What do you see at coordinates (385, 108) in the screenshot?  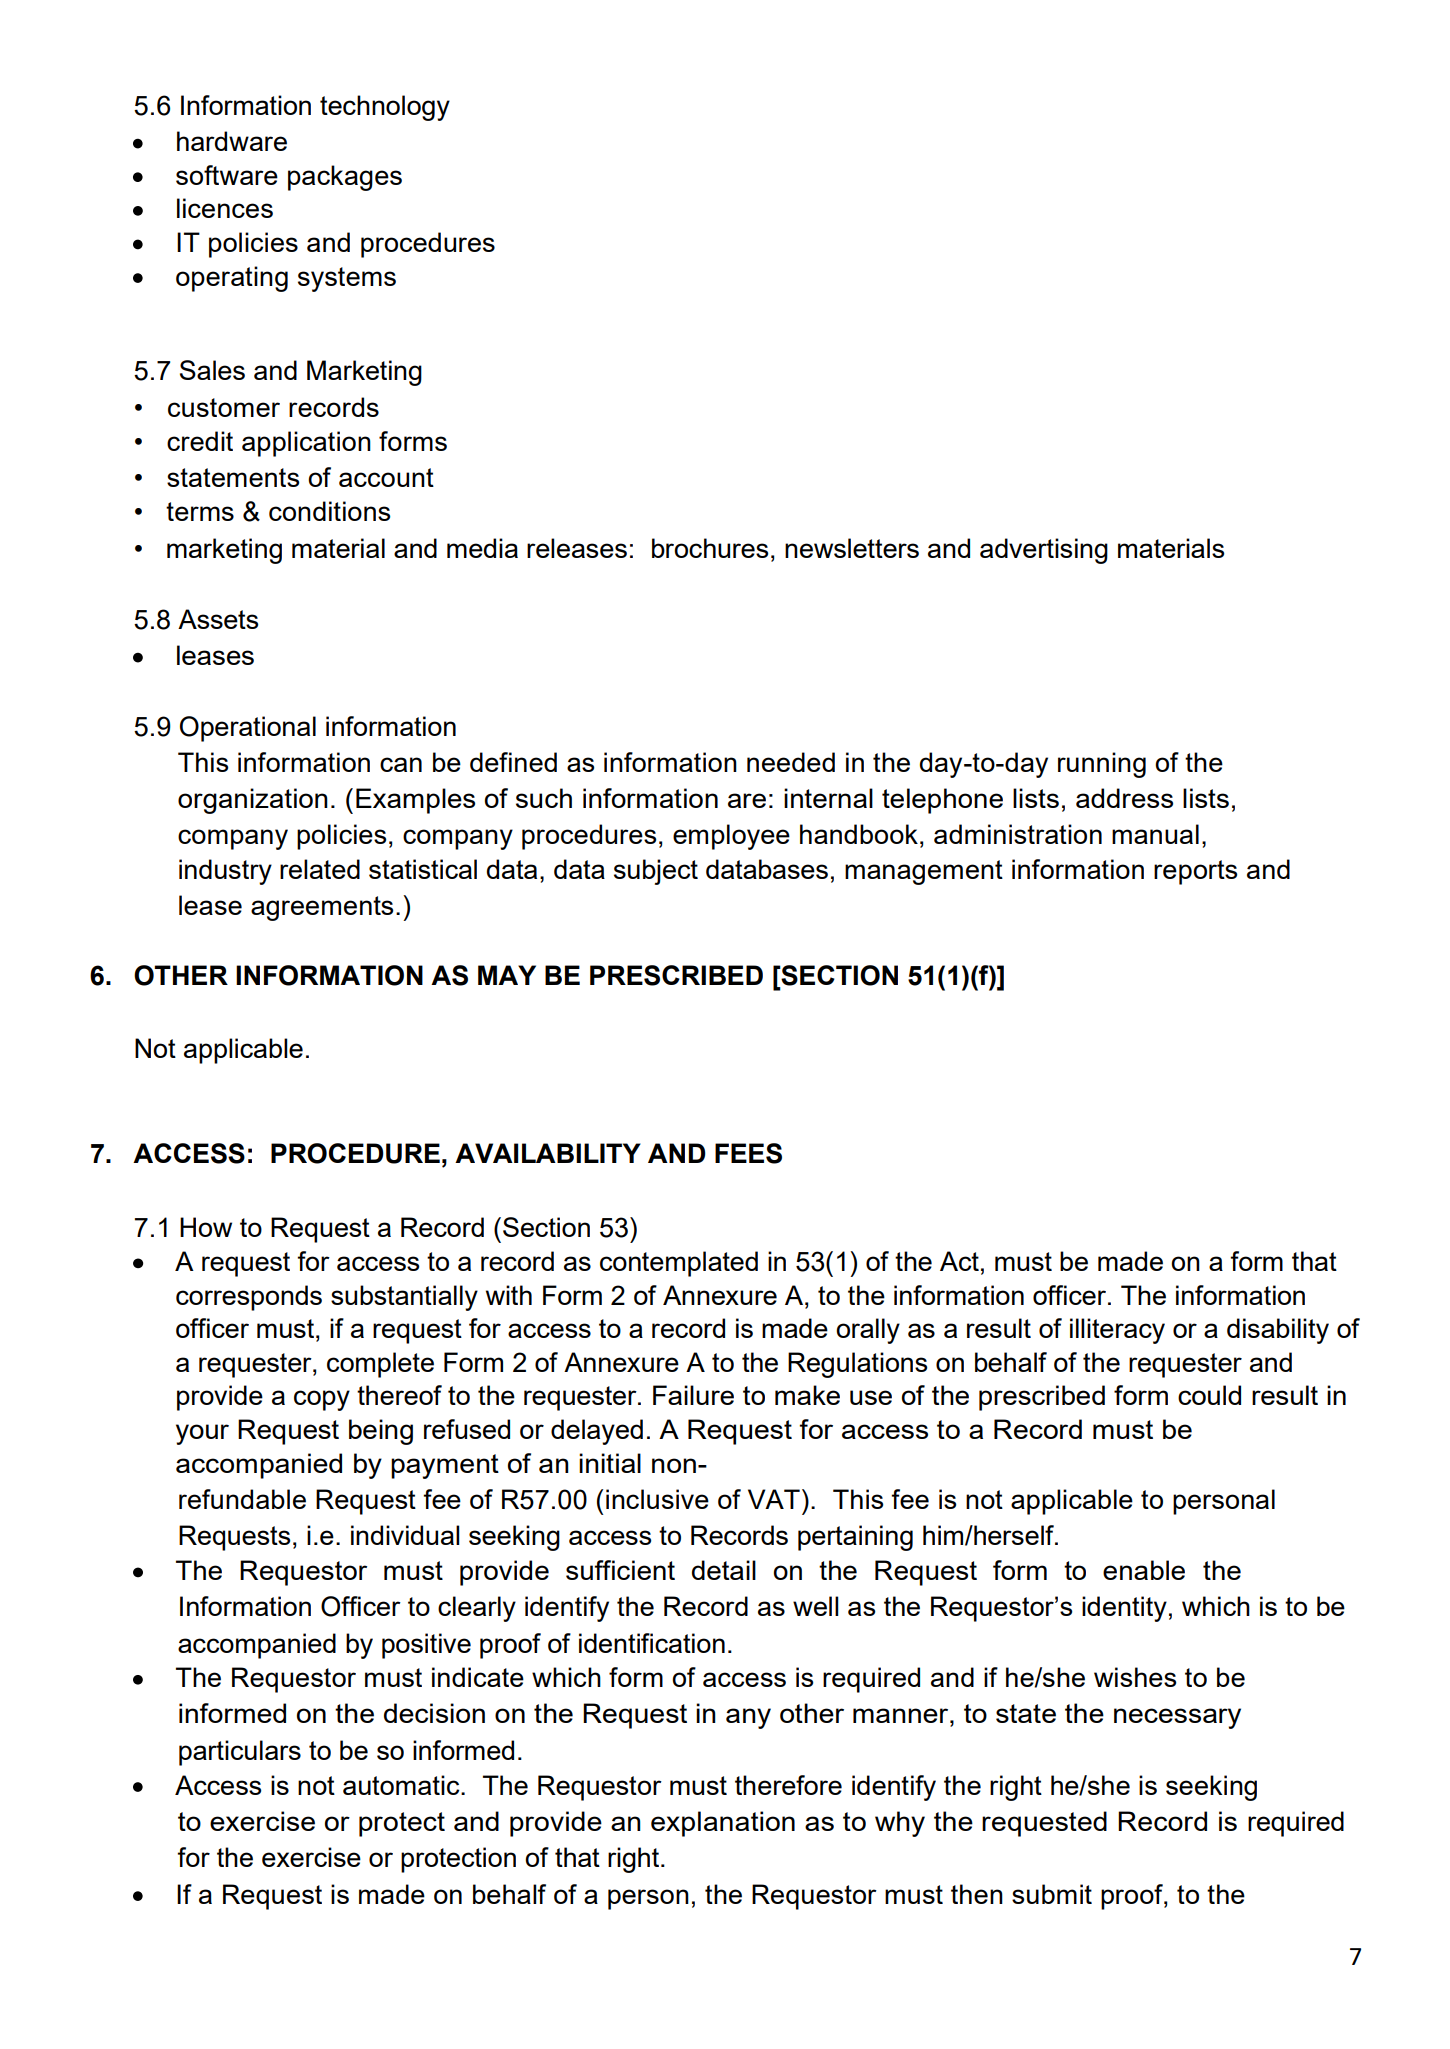 I see `technology` at bounding box center [385, 108].
